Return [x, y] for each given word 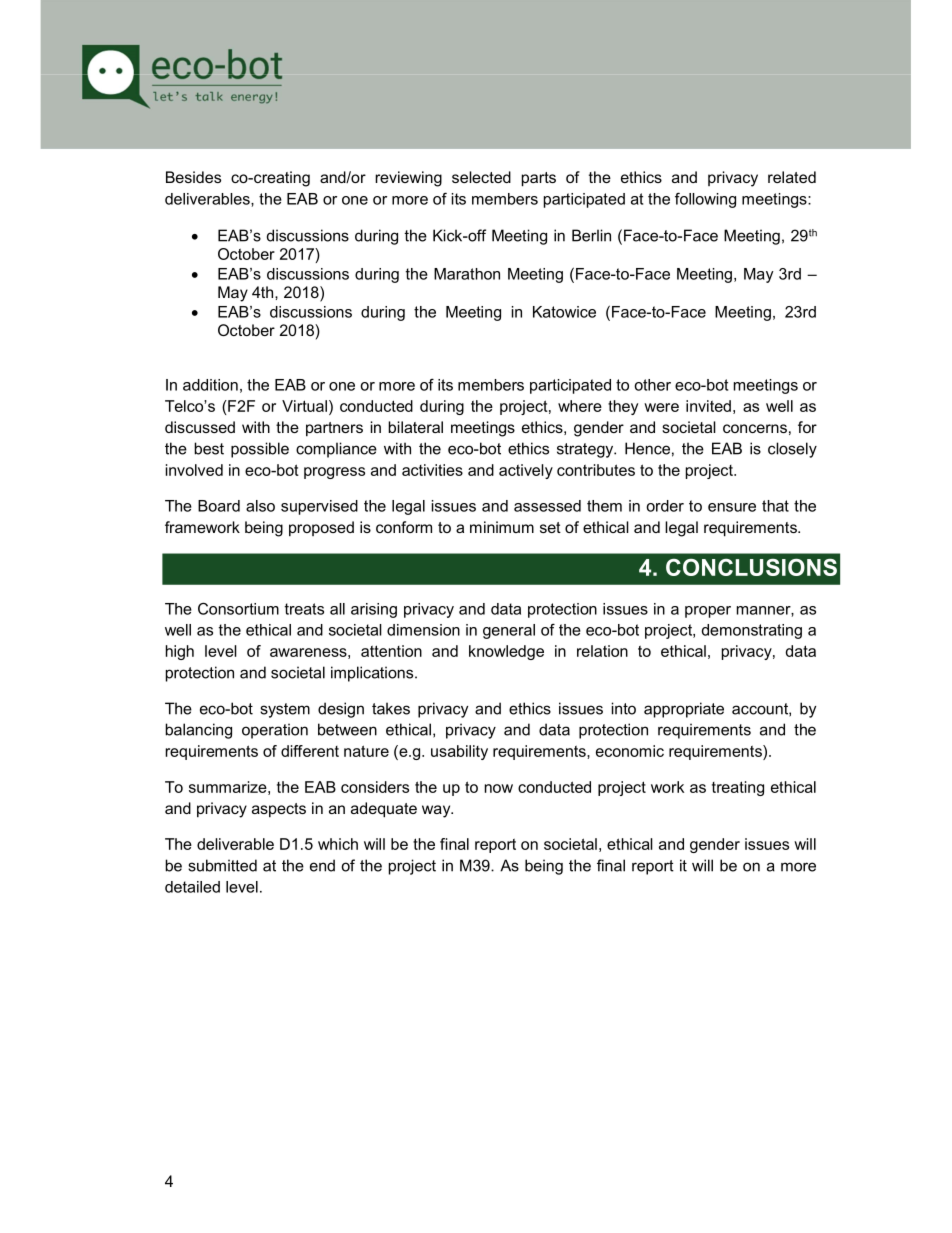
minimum [502, 527]
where [580, 406]
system [285, 710]
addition [210, 385]
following [705, 200]
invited [708, 406]
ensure [732, 507]
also [260, 506]
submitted [222, 865]
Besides [193, 177]
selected [481, 177]
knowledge [506, 652]
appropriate [684, 710]
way [437, 811]
